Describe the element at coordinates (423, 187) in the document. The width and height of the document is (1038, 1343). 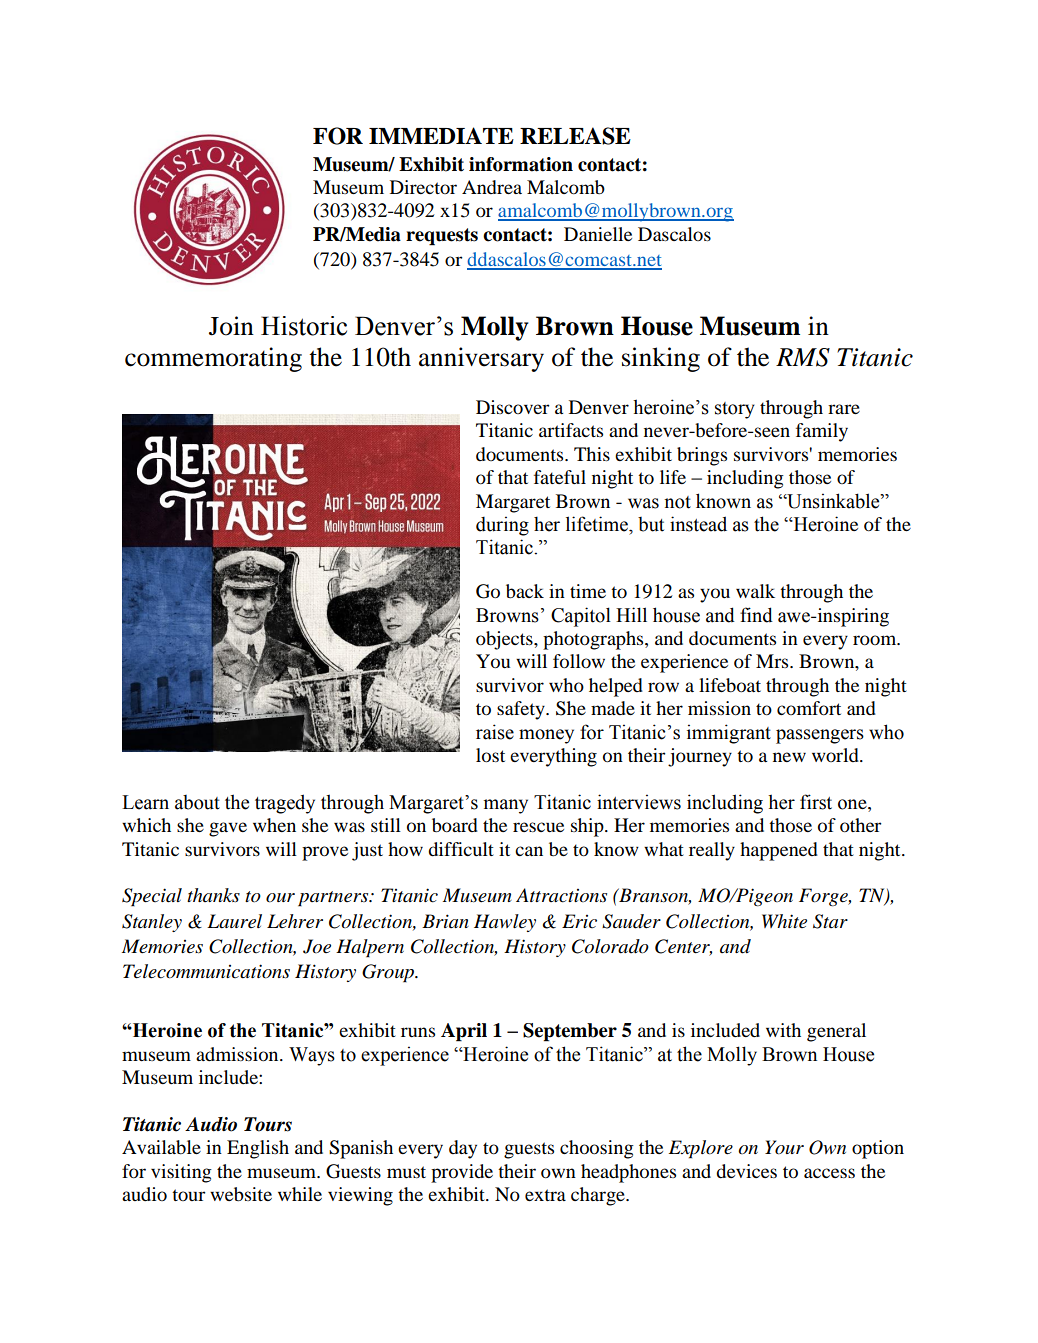
I see `Director` at that location.
